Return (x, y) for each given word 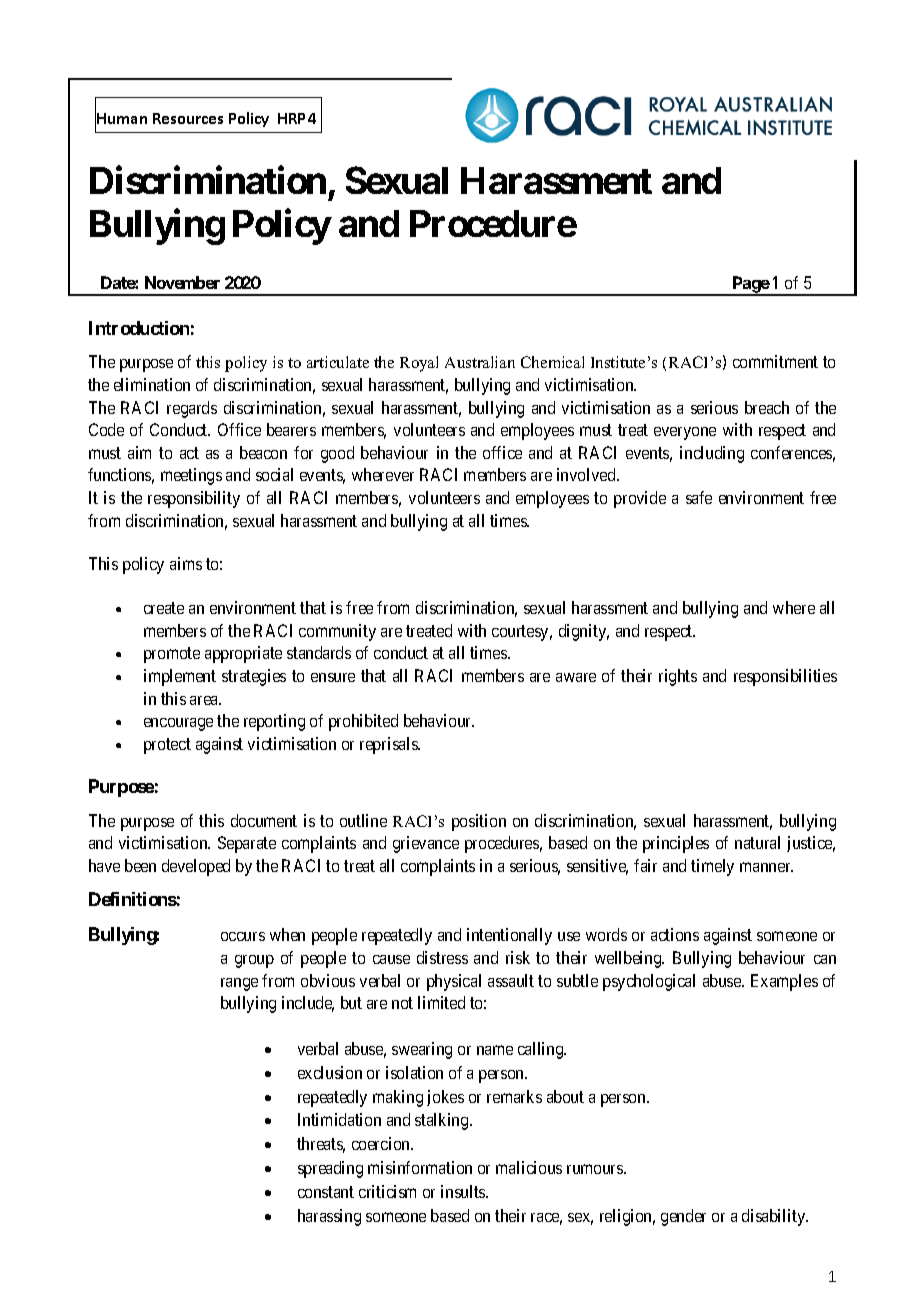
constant (326, 1192)
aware (576, 677)
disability (775, 1217)
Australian (480, 362)
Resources (188, 118)
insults (464, 1191)
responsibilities (785, 677)
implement (180, 677)
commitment (775, 361)
